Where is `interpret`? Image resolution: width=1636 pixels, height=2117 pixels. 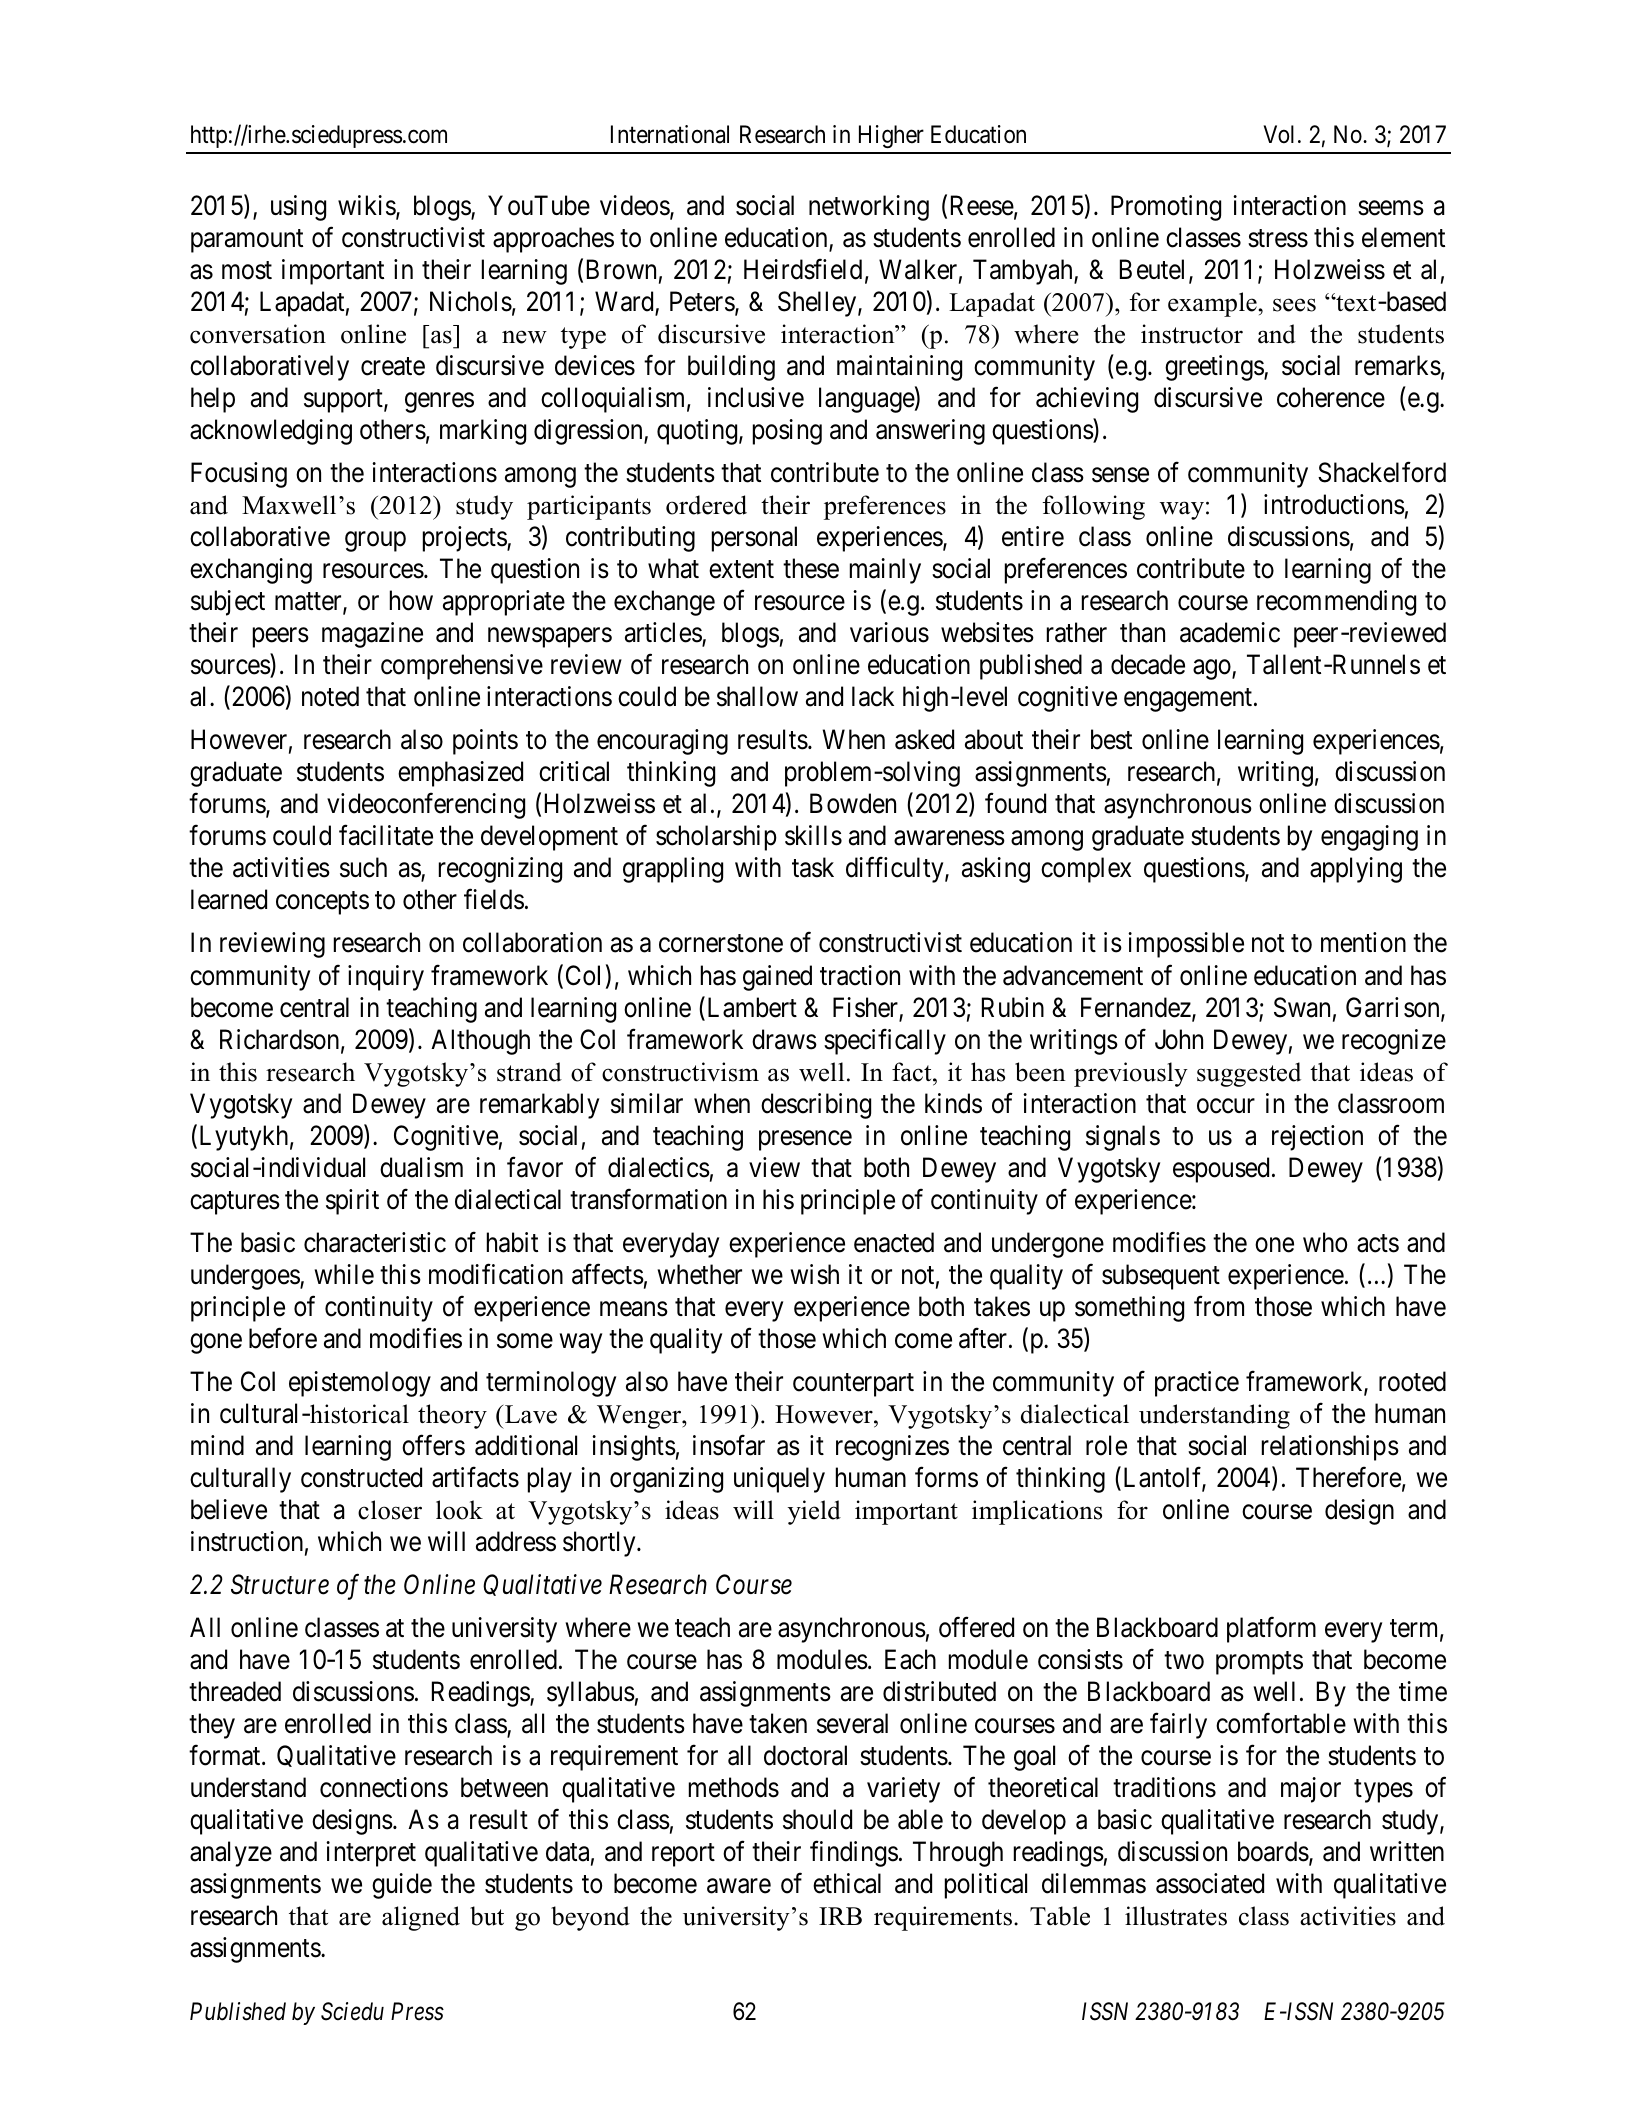
interpret is located at coordinates (371, 1854).
